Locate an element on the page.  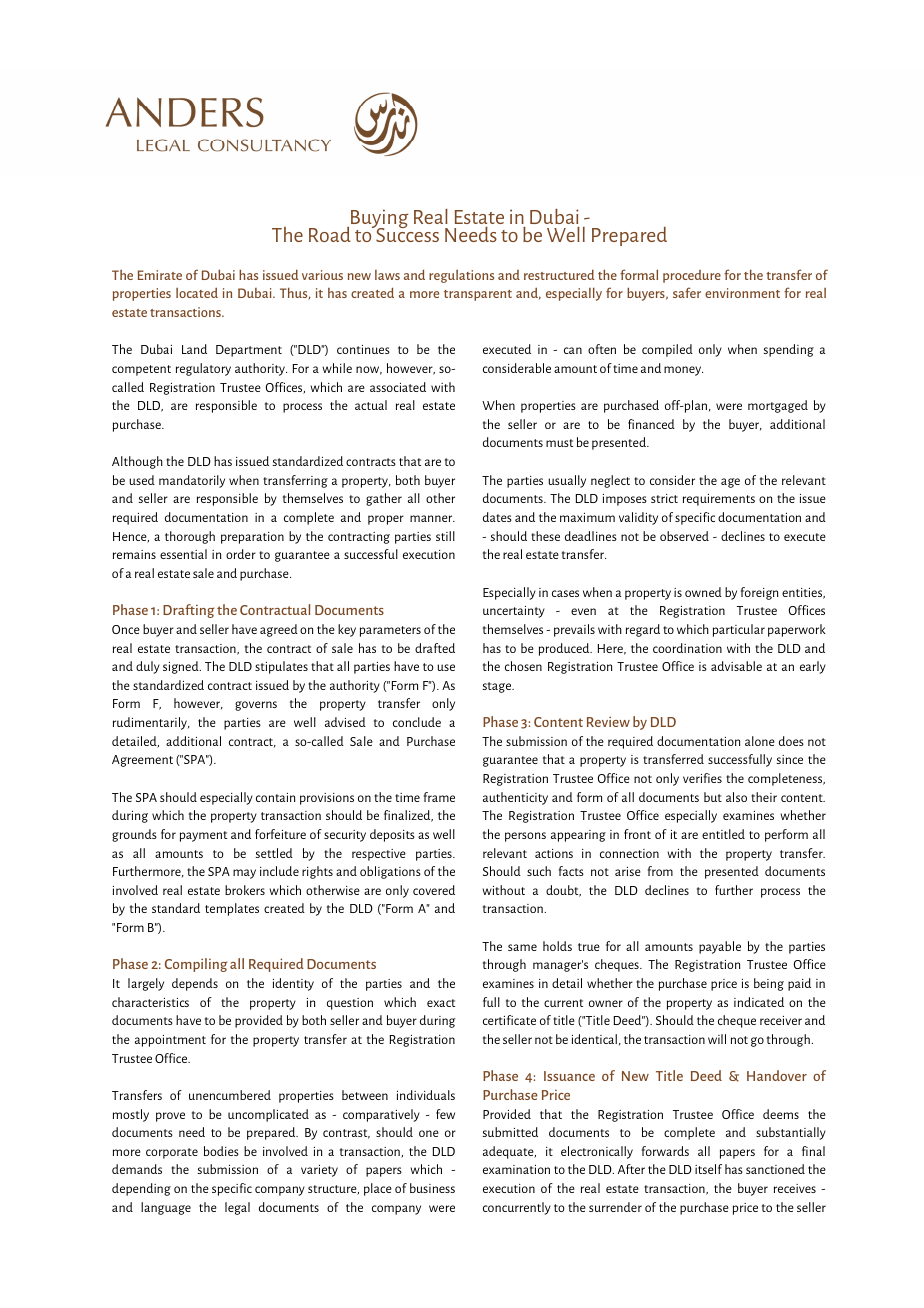
still is located at coordinates (445, 536).
